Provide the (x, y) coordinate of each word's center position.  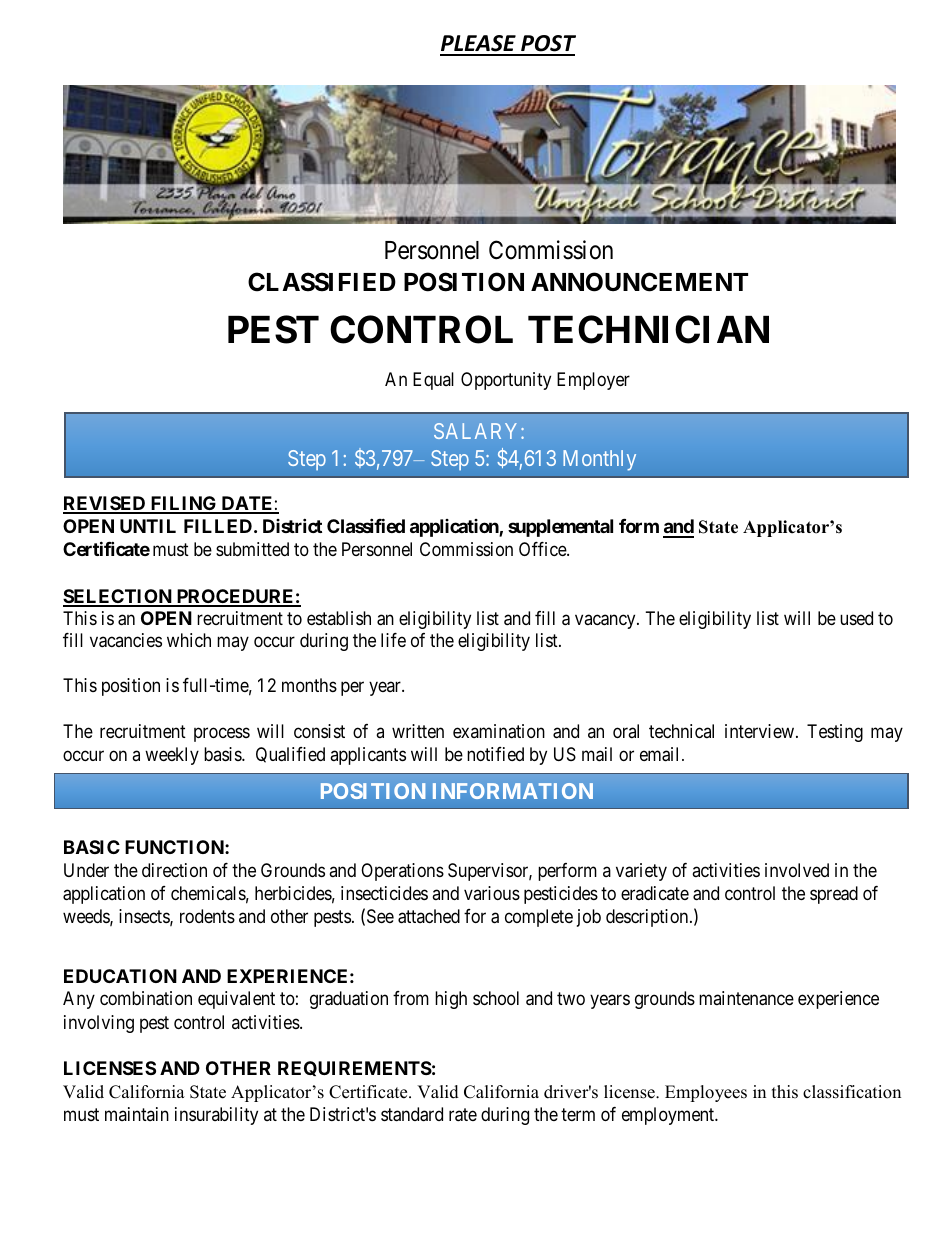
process (222, 735)
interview (759, 731)
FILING (184, 504)
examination (499, 731)
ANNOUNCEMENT (639, 282)
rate (463, 1115)
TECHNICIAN (648, 329)
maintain (137, 1114)
